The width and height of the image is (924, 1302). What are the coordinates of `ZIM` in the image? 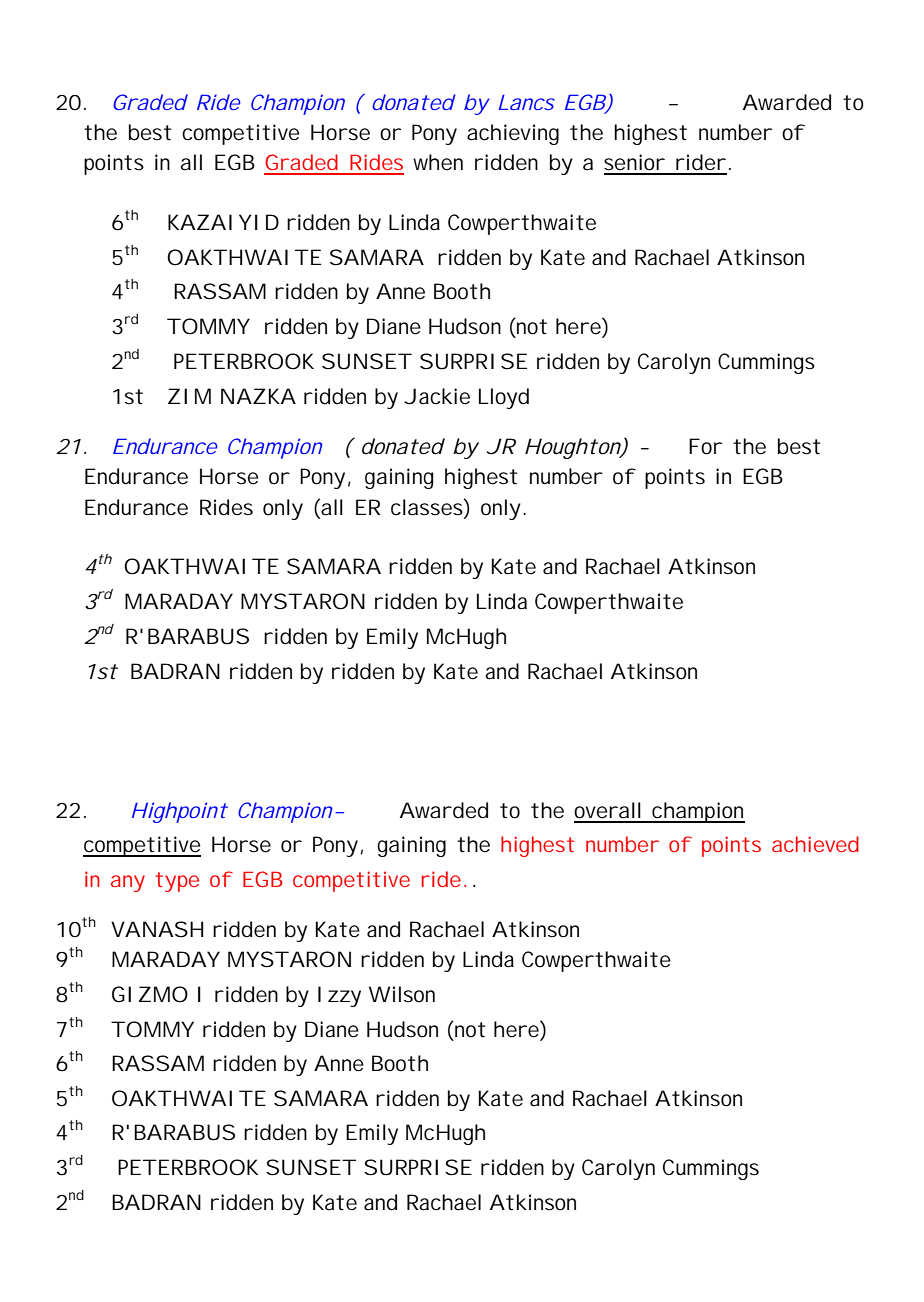 It's located at (189, 396).
